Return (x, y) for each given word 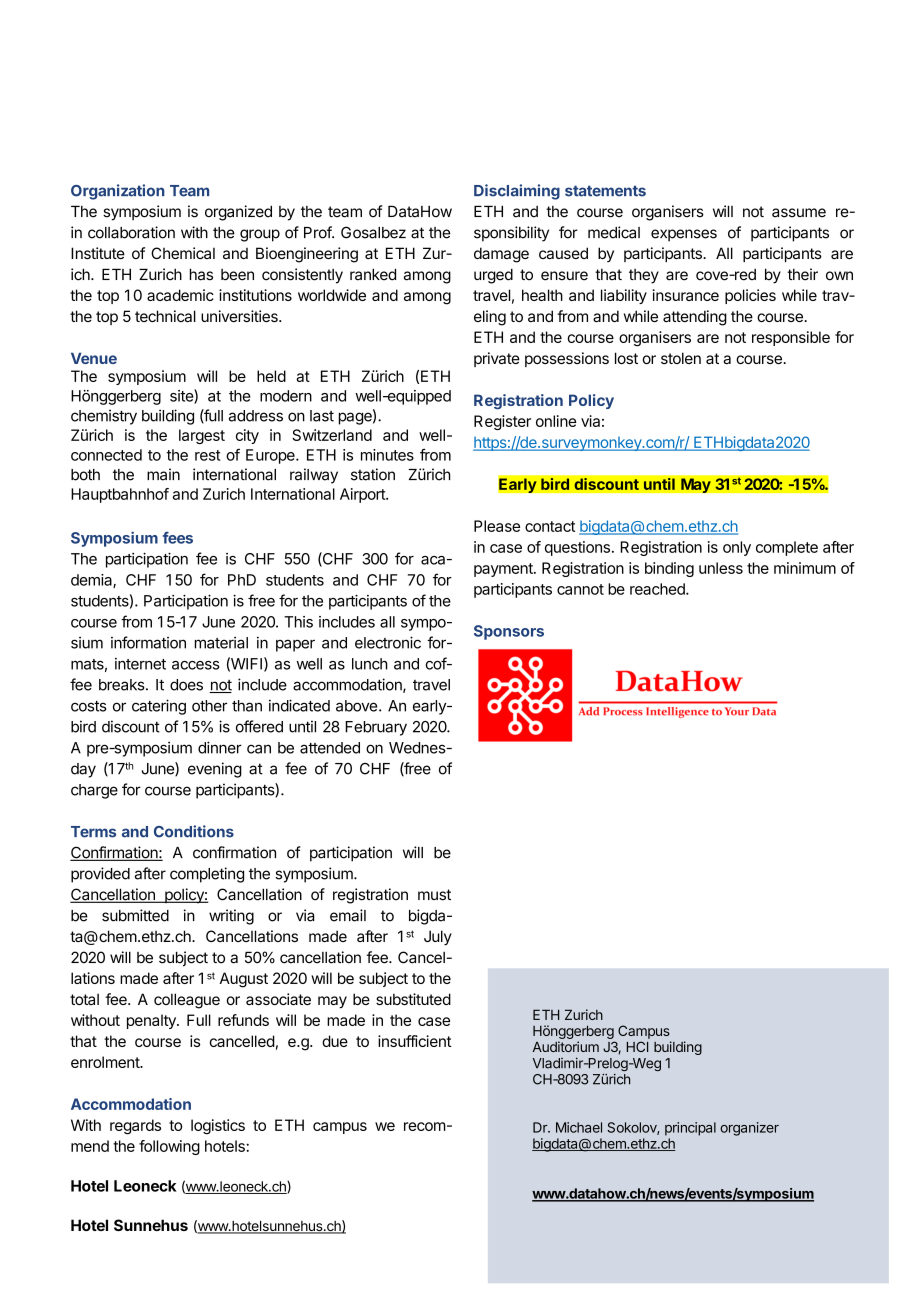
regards (135, 1127)
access (195, 665)
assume (799, 213)
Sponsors (509, 632)
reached (658, 589)
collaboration (131, 232)
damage (501, 255)
